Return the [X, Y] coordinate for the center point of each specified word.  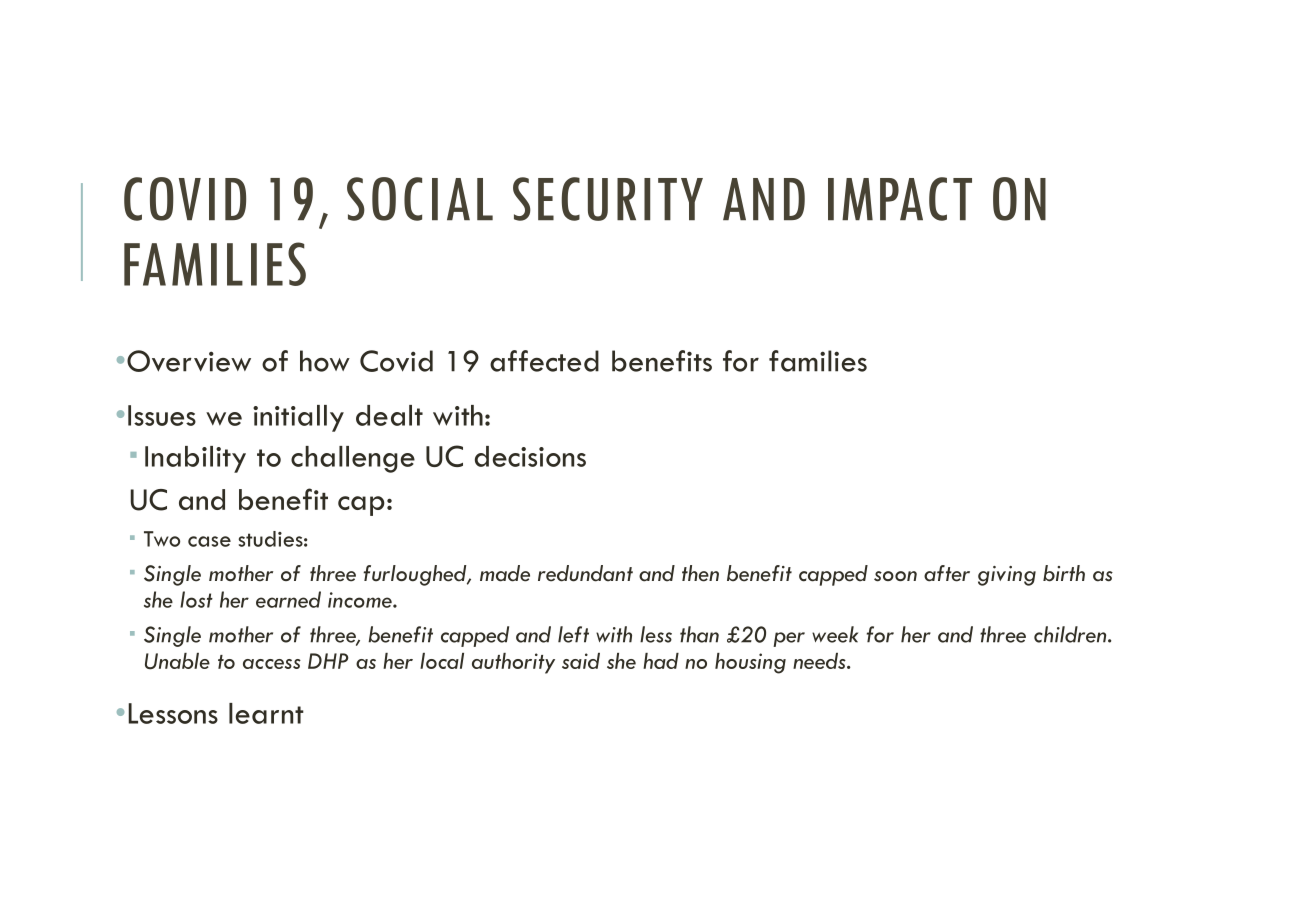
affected [544, 361]
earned [288, 599]
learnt [266, 713]
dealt [389, 415]
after [947, 573]
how [325, 361]
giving [1007, 576]
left [573, 634]
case [209, 541]
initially [298, 418]
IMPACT [900, 199]
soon [895, 576]
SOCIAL [420, 199]
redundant [585, 573]
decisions [530, 456]
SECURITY [608, 199]
